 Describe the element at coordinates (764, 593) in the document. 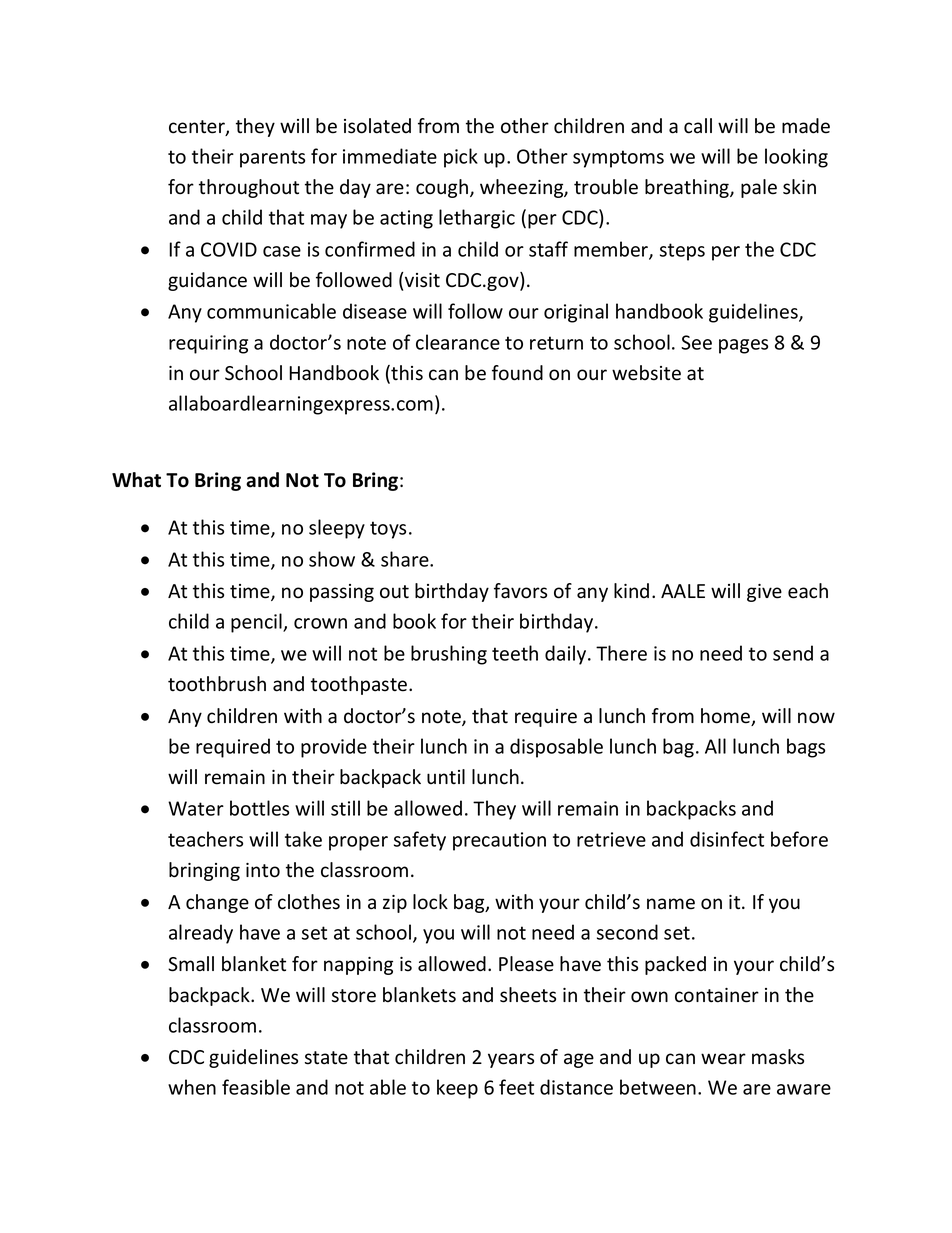

I see `give` at that location.
